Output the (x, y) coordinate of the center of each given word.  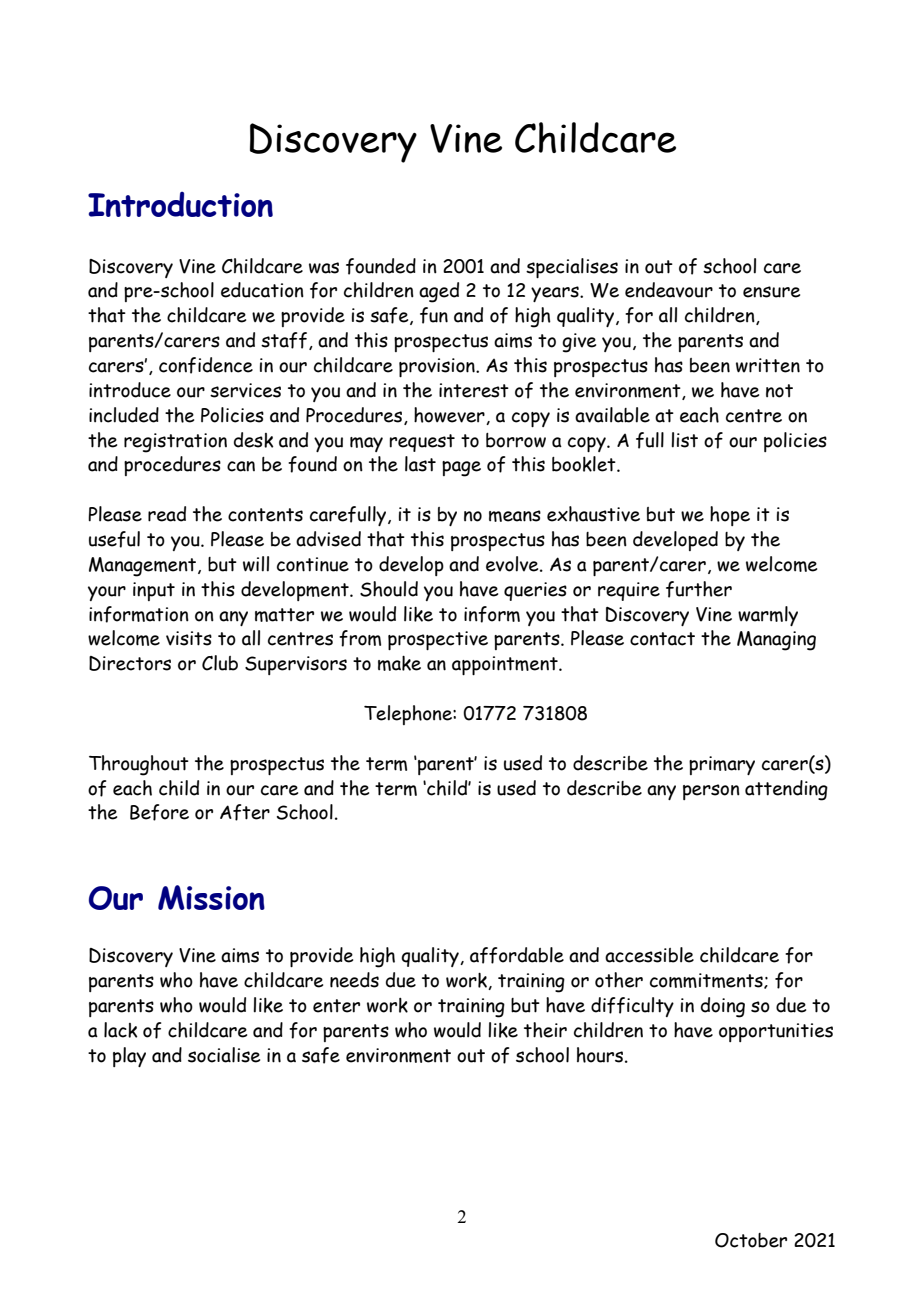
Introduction (180, 204)
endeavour (669, 290)
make (399, 663)
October (751, 1240)
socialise (224, 1055)
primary (722, 765)
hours (601, 1055)
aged (439, 292)
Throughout (139, 765)
